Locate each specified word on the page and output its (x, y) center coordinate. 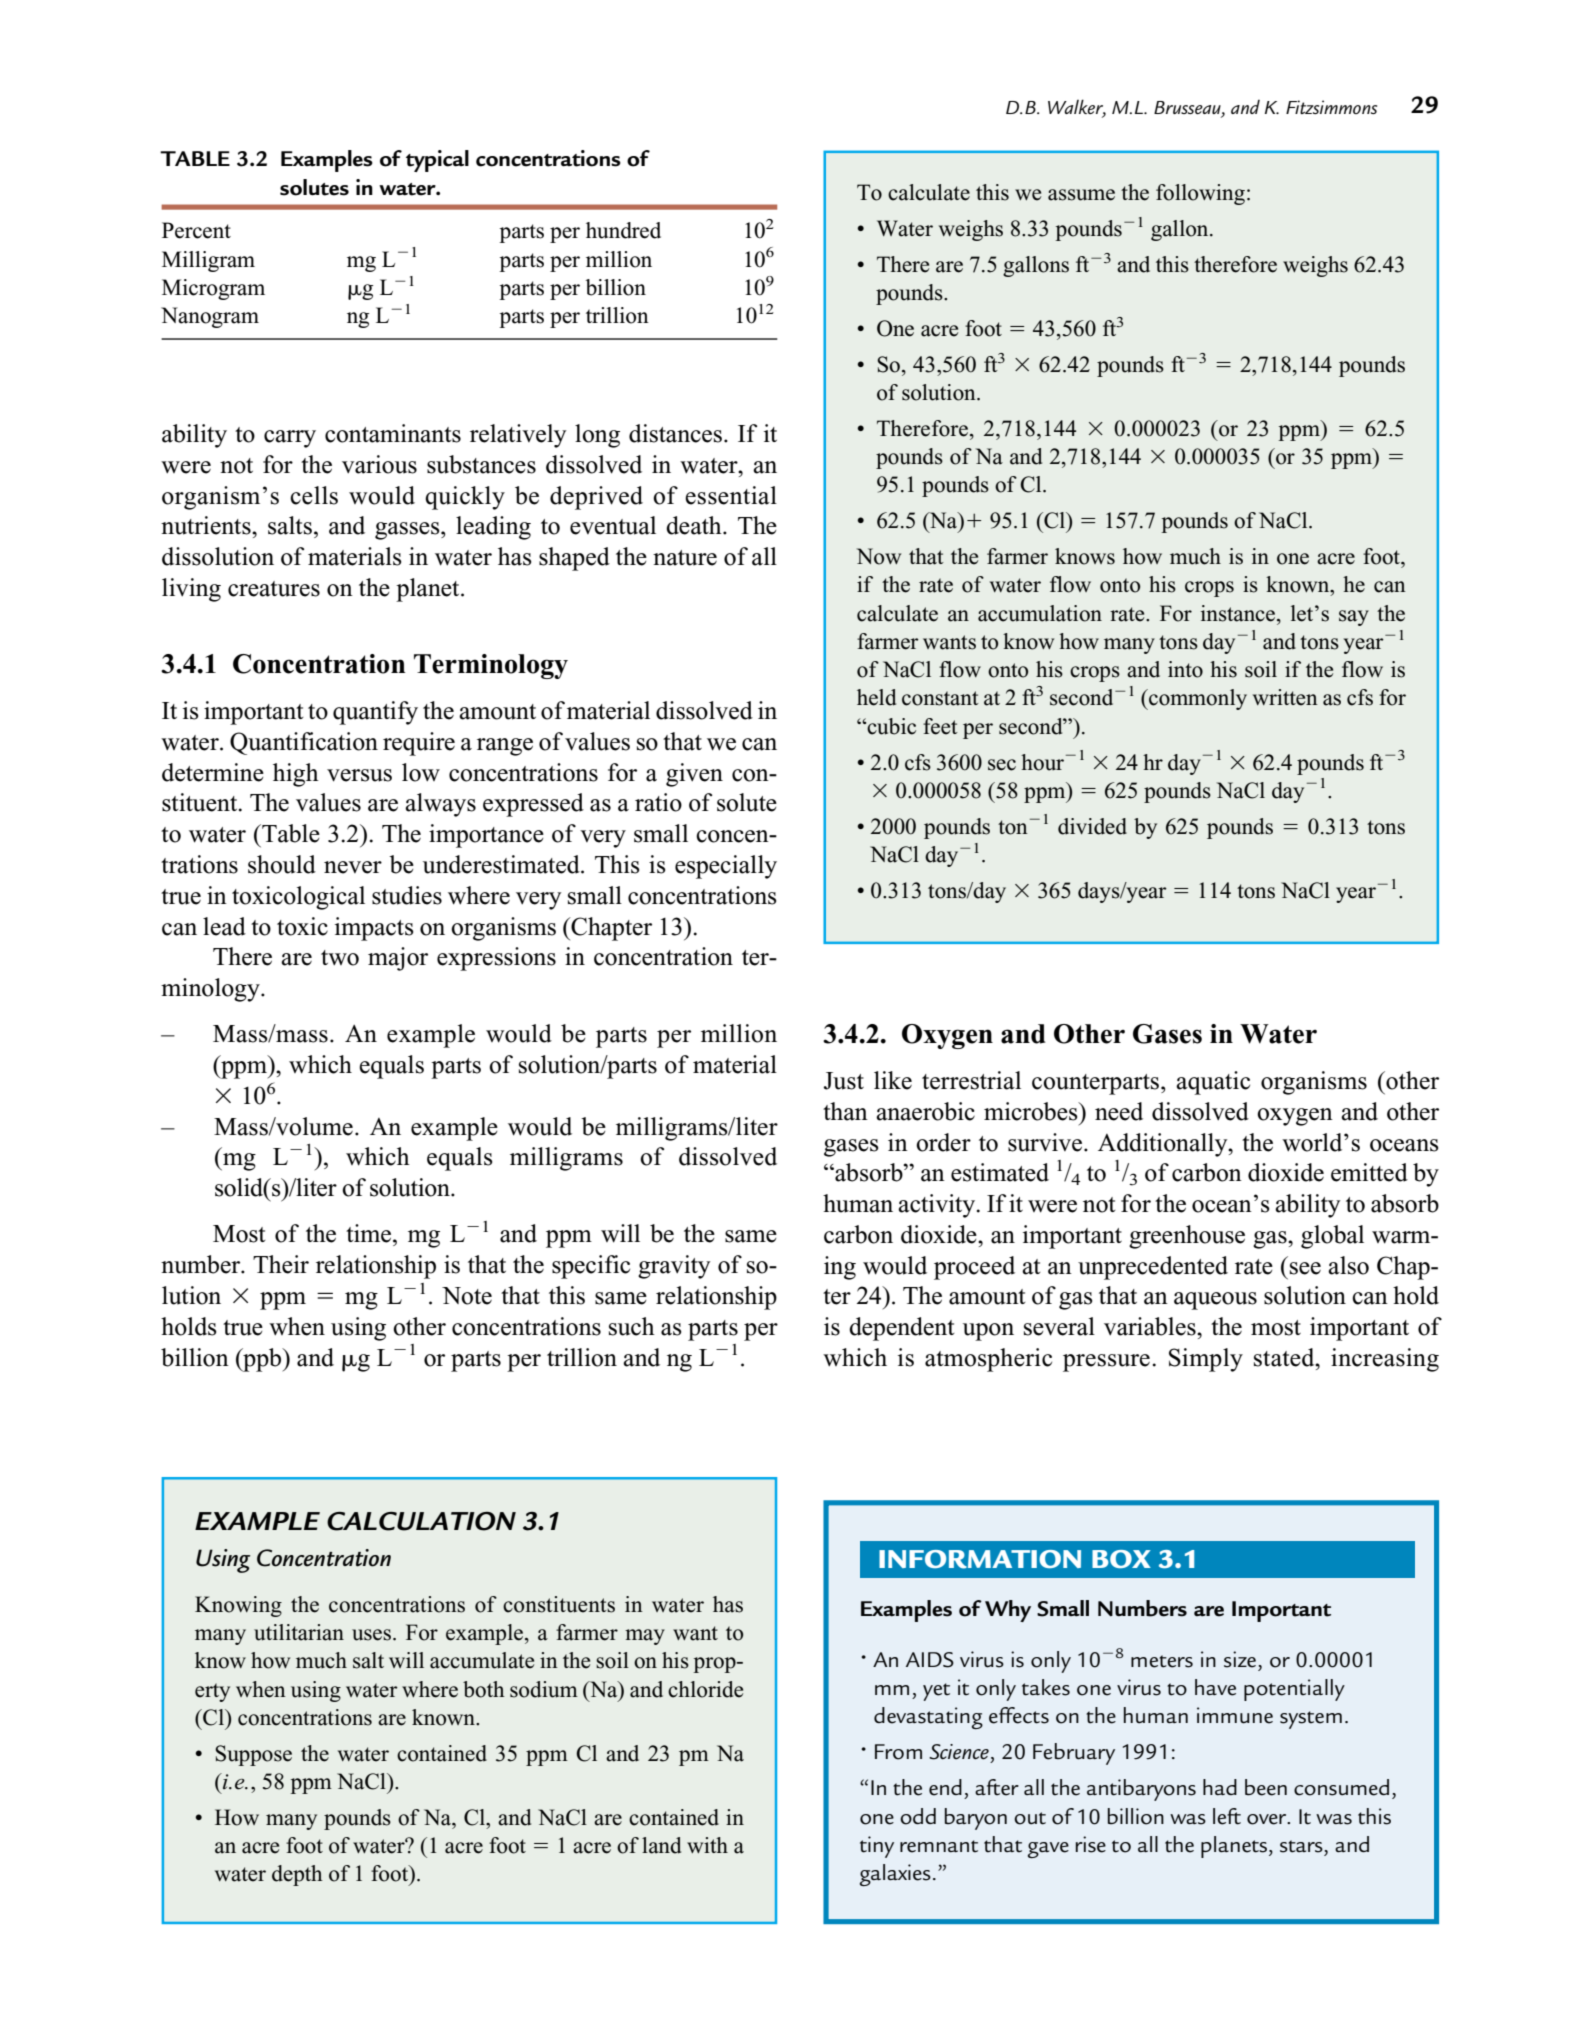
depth (297, 1875)
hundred (623, 230)
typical (437, 161)
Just (844, 1081)
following (1200, 194)
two (340, 958)
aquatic (1213, 1083)
